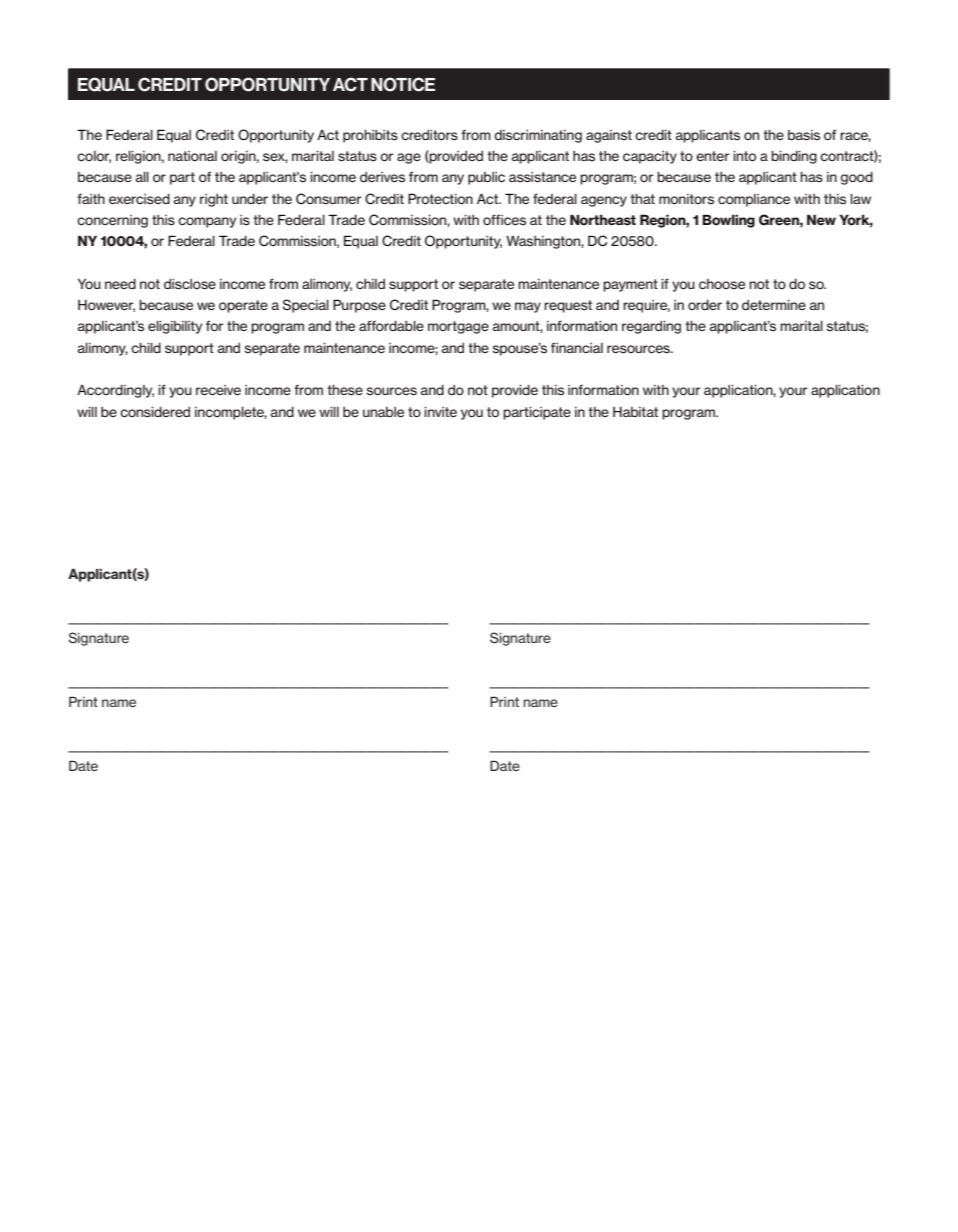 This document has height=1232, width=958. I want to click on invite, so click(440, 412).
